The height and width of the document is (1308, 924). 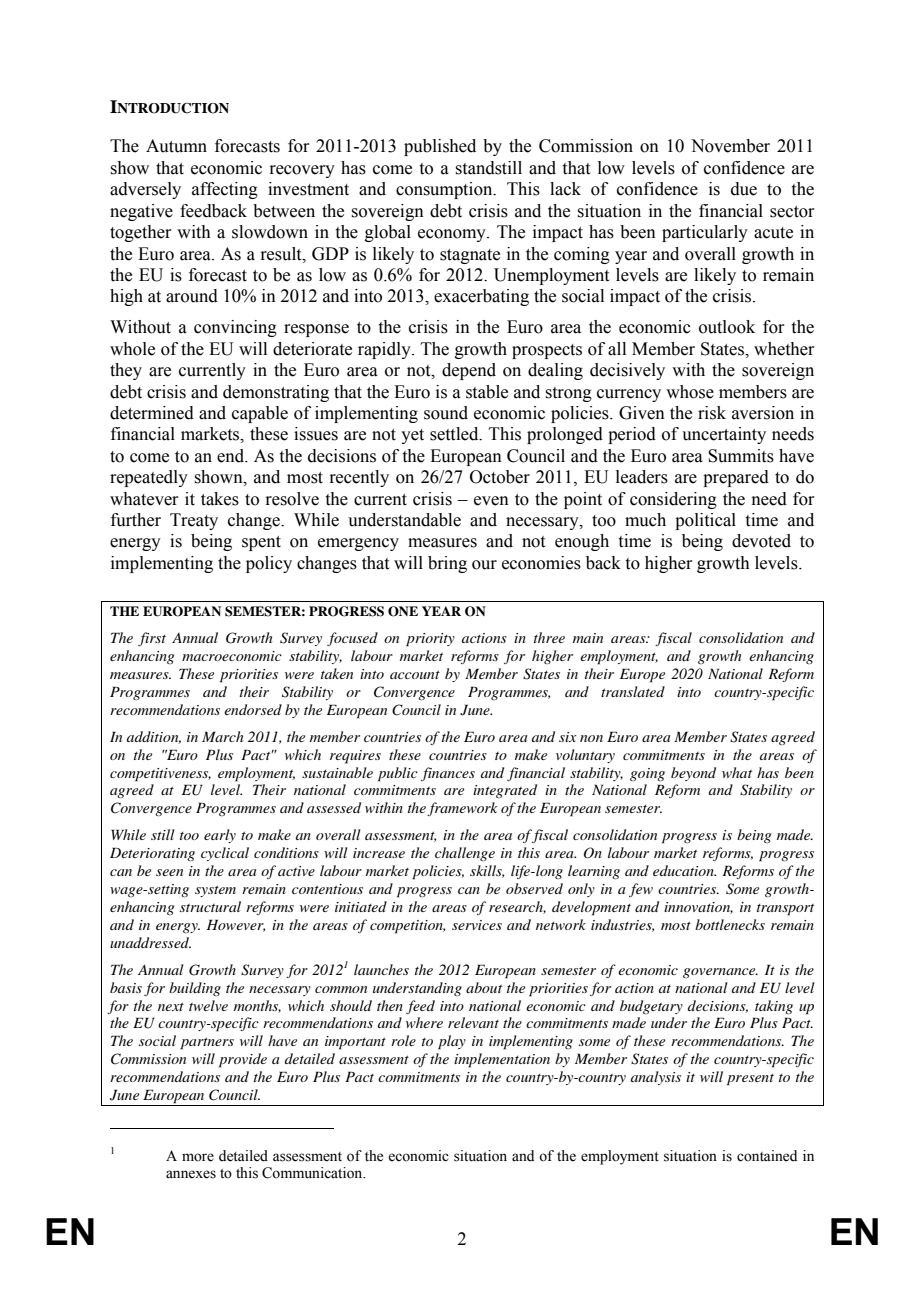 I want to click on affecting, so click(x=225, y=190).
